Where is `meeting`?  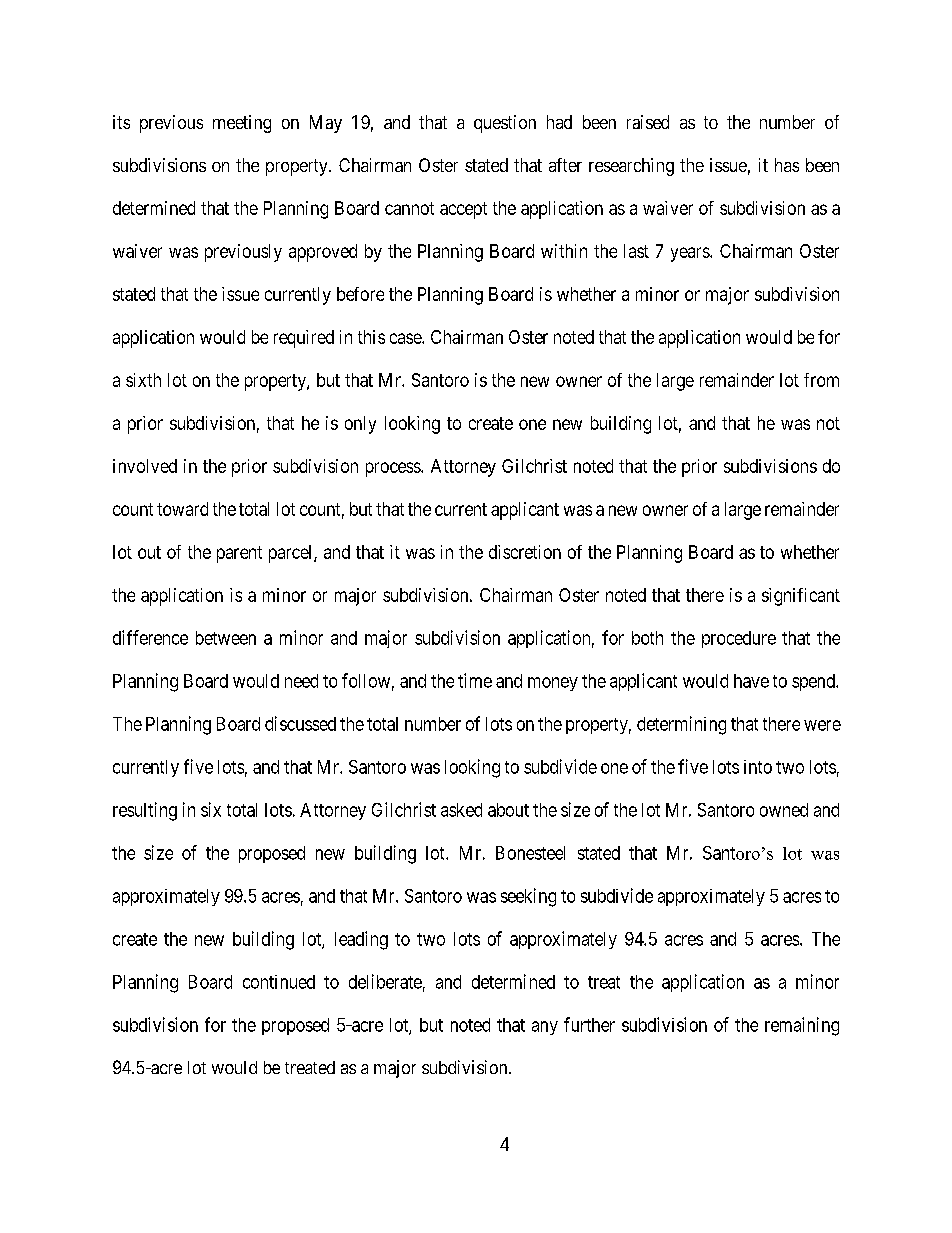 meeting is located at coordinates (242, 124).
